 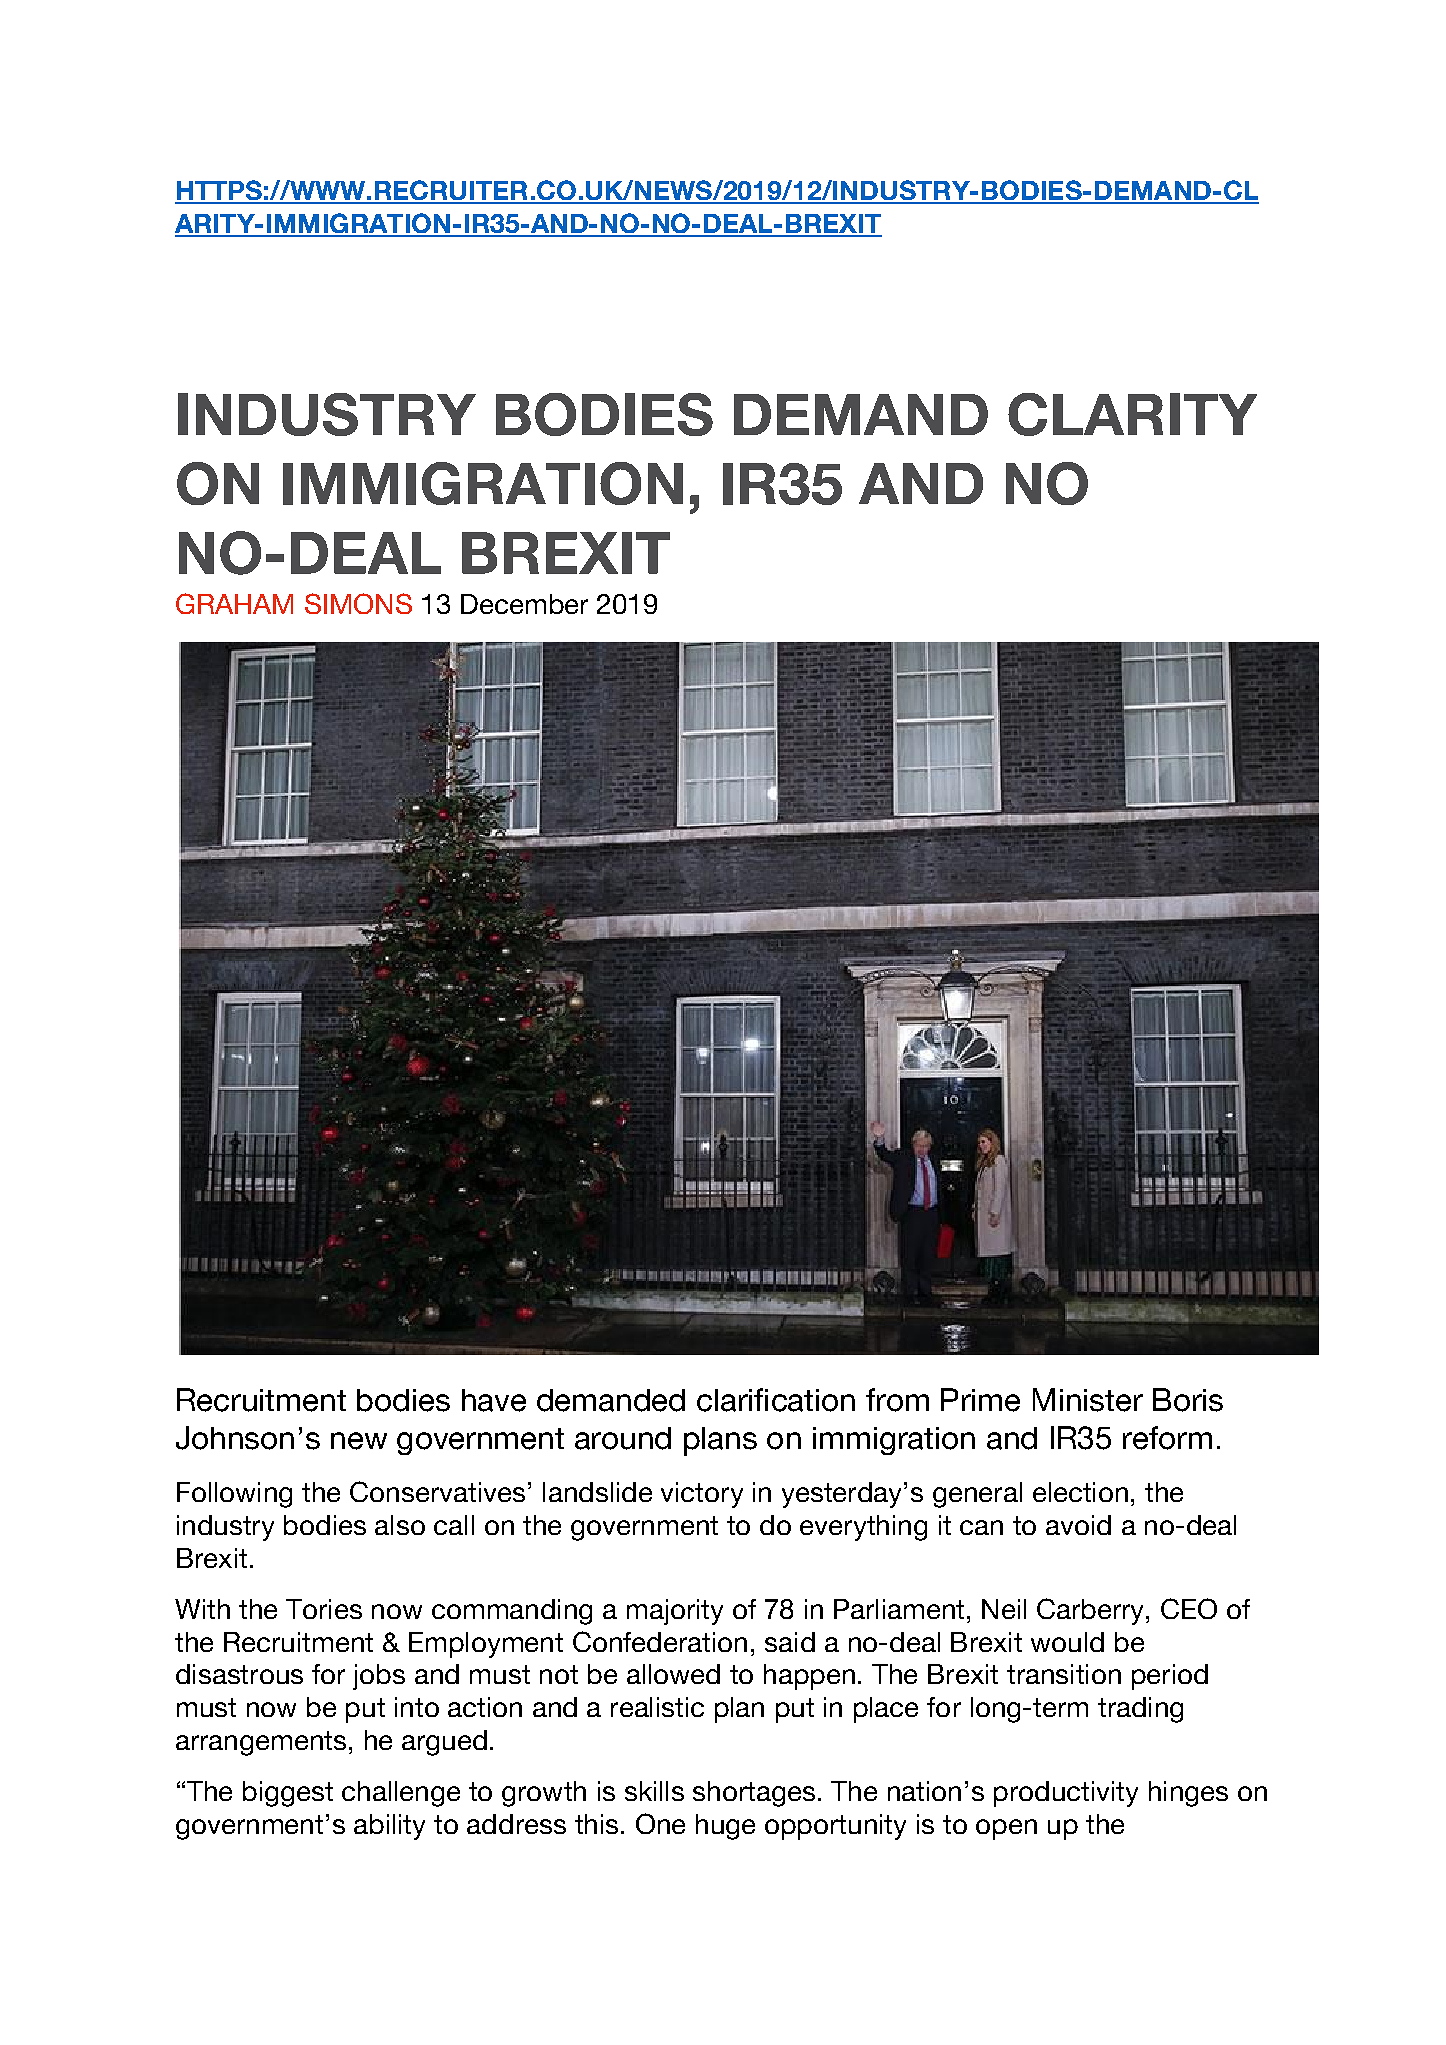 I want to click on December, so click(x=524, y=604).
